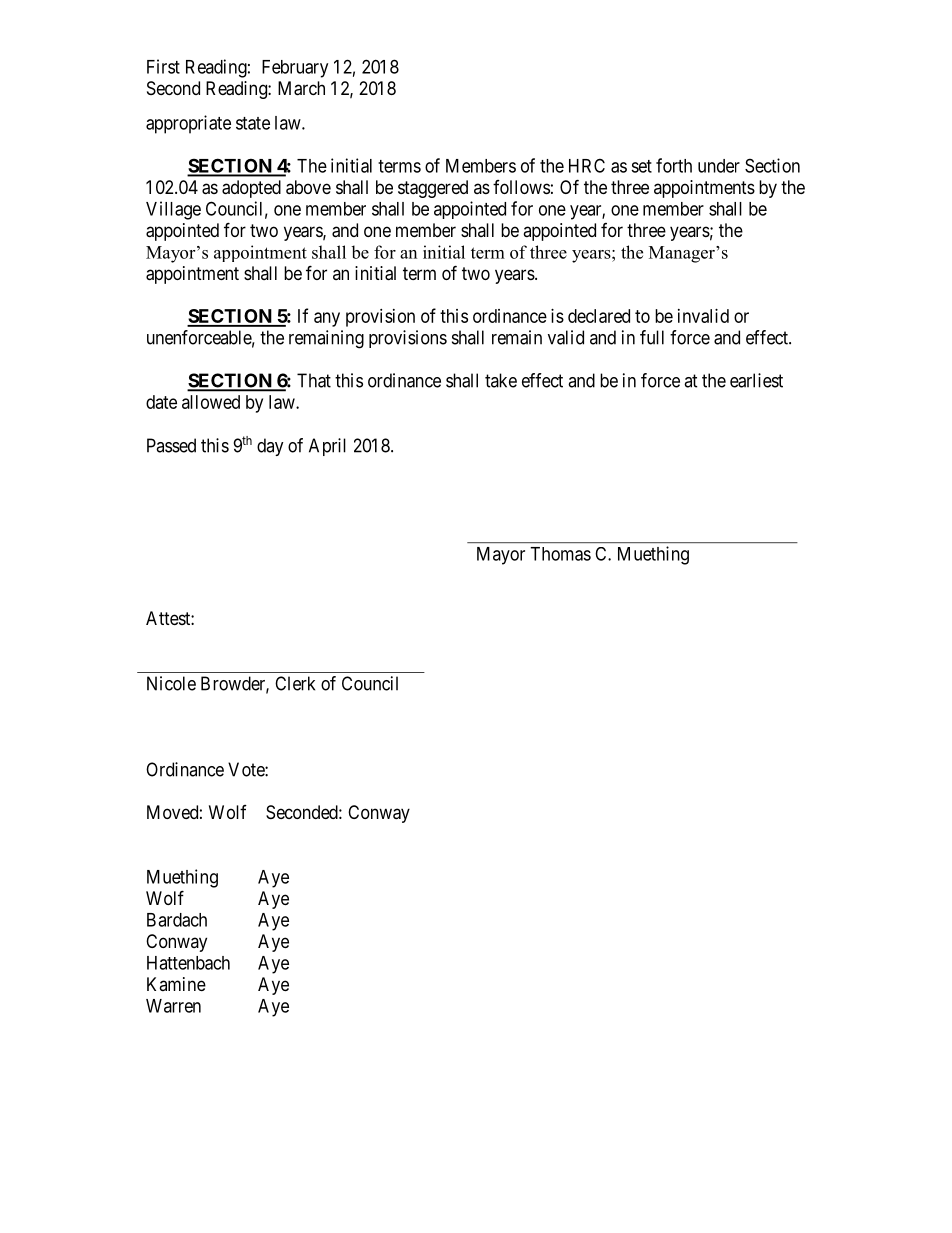  I want to click on Passed, so click(171, 445).
